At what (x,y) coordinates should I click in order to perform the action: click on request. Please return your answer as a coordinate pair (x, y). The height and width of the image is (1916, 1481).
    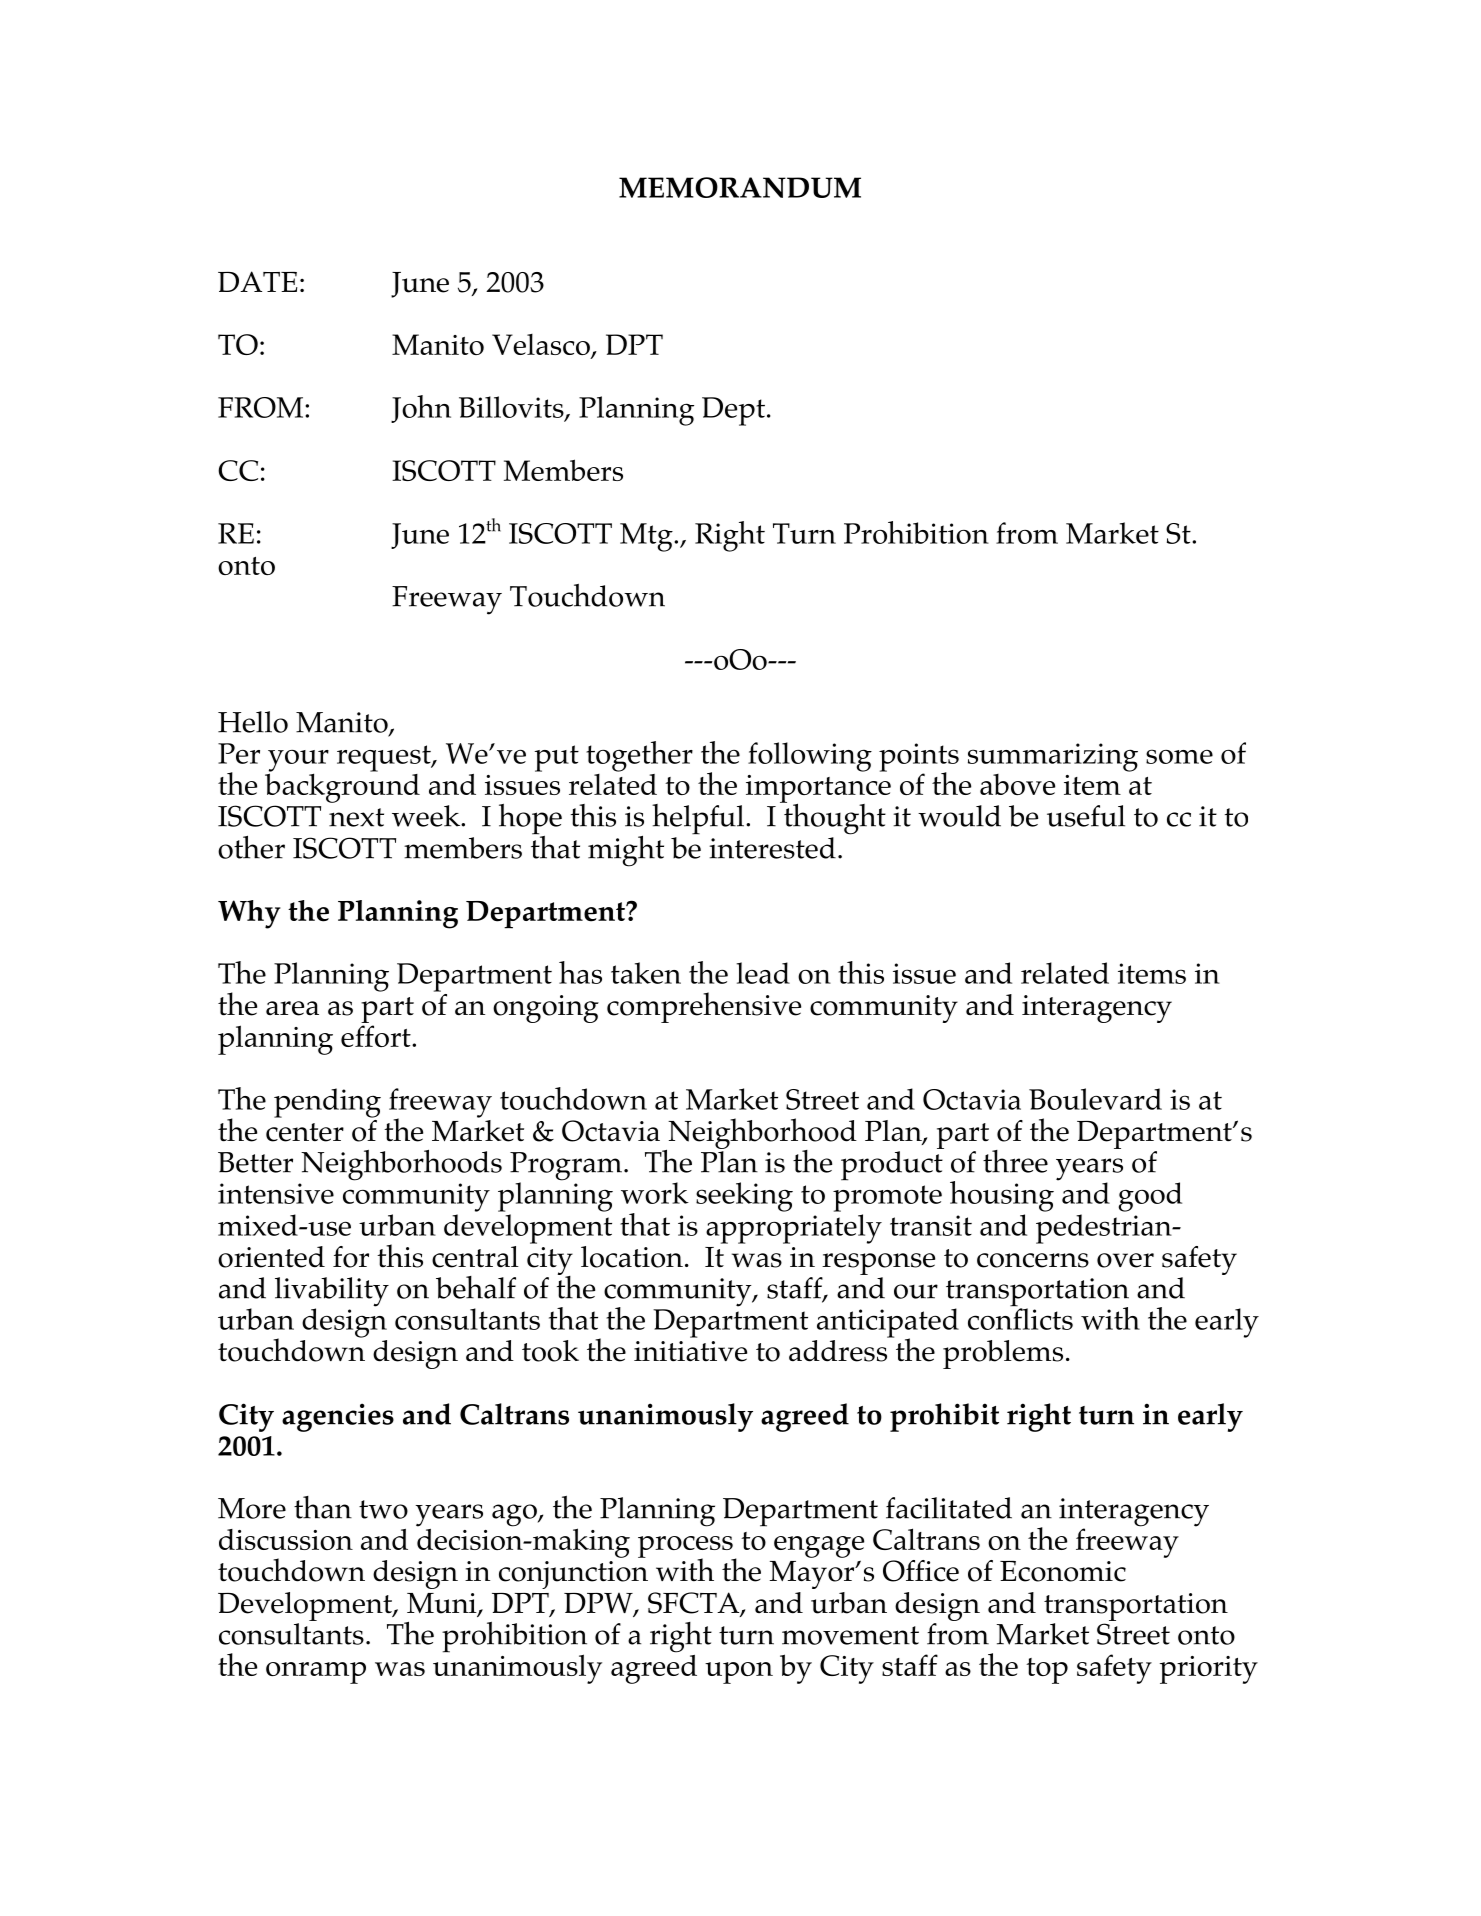
    Looking at the image, I should click on (385, 758).
